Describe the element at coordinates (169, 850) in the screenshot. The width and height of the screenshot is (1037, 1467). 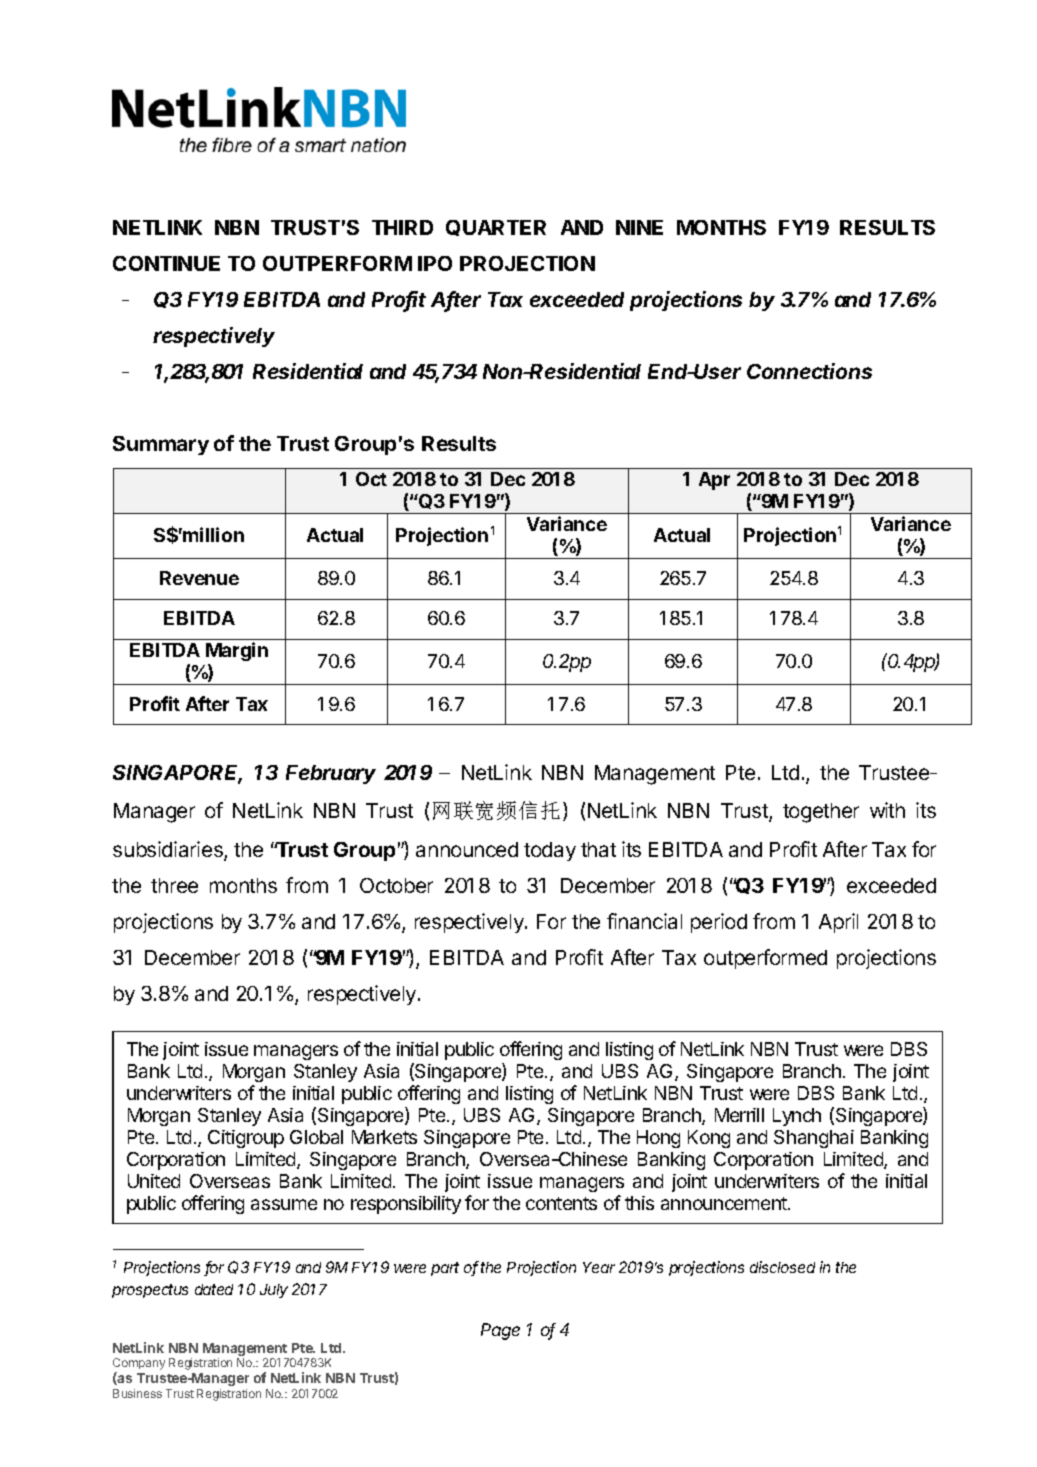
I see `subsidiaries` at that location.
